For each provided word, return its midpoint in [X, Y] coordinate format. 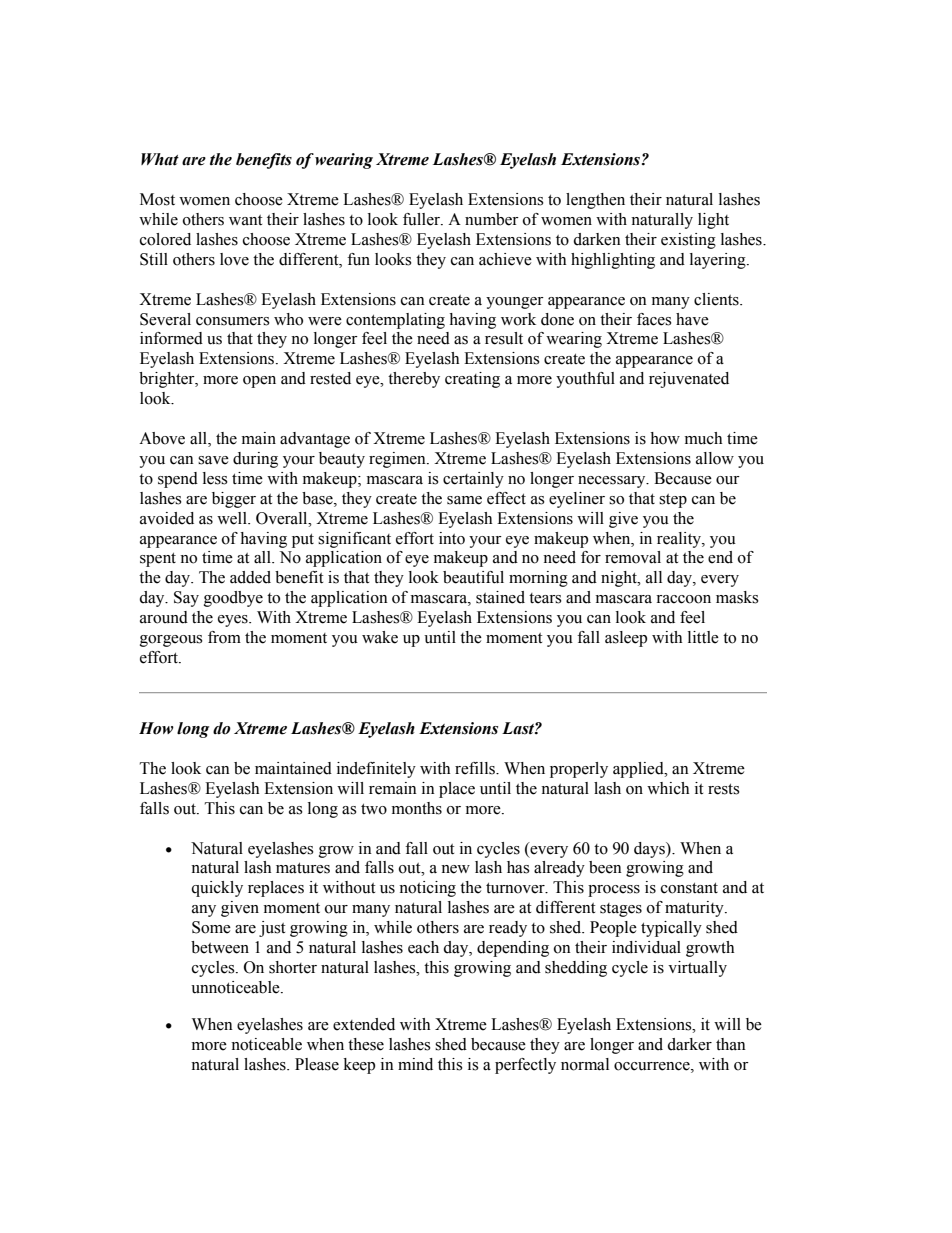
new [455, 869]
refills [476, 768]
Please [317, 1064]
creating [472, 380]
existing [688, 241]
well [233, 518]
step [673, 501]
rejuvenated [689, 380]
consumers [233, 321]
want [245, 220]
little [703, 637]
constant [689, 888]
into [452, 538]
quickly [217, 889]
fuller [422, 219]
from [224, 637]
